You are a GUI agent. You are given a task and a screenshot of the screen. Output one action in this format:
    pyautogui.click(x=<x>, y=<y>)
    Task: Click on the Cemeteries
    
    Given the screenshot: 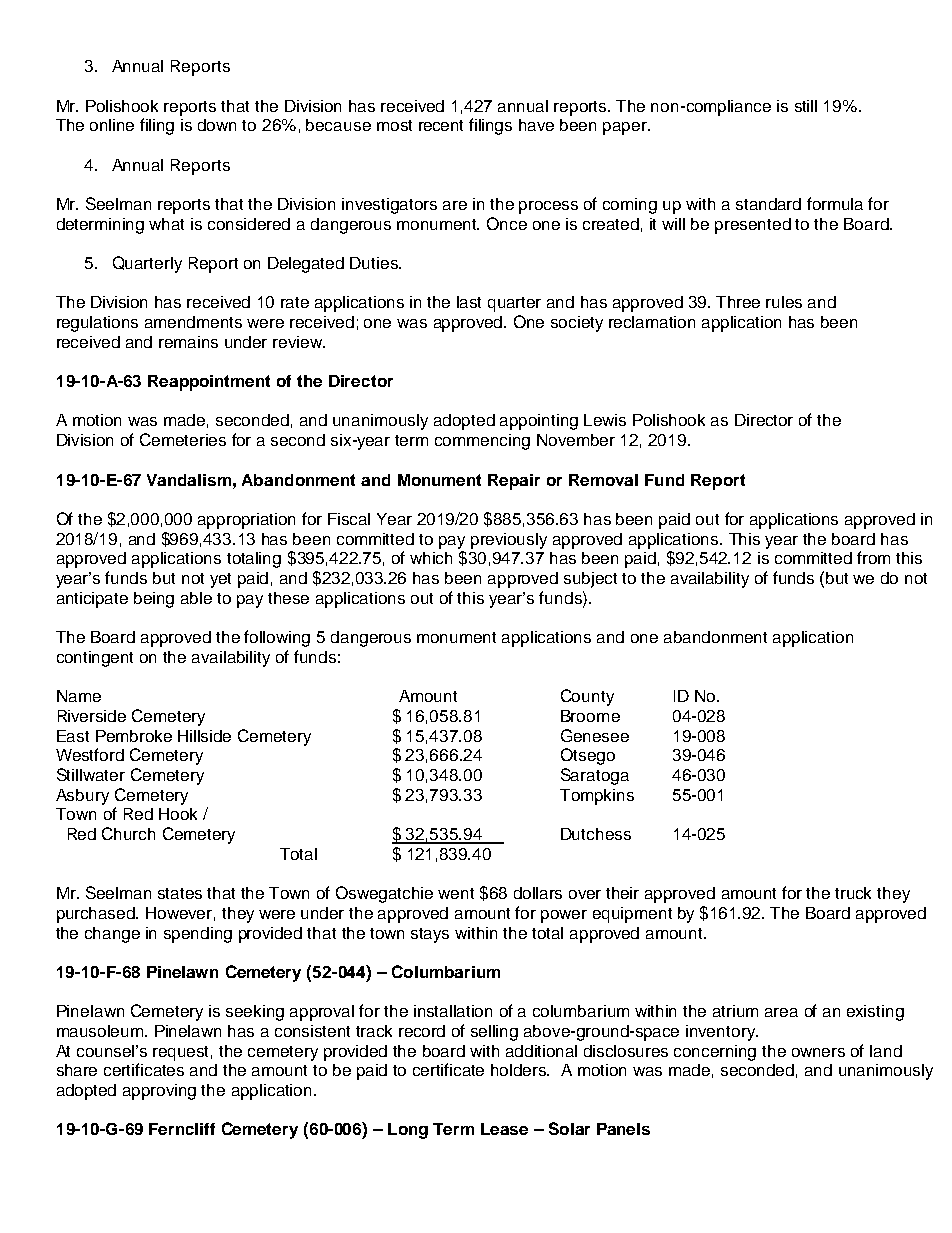 What is the action you would take?
    pyautogui.click(x=183, y=439)
